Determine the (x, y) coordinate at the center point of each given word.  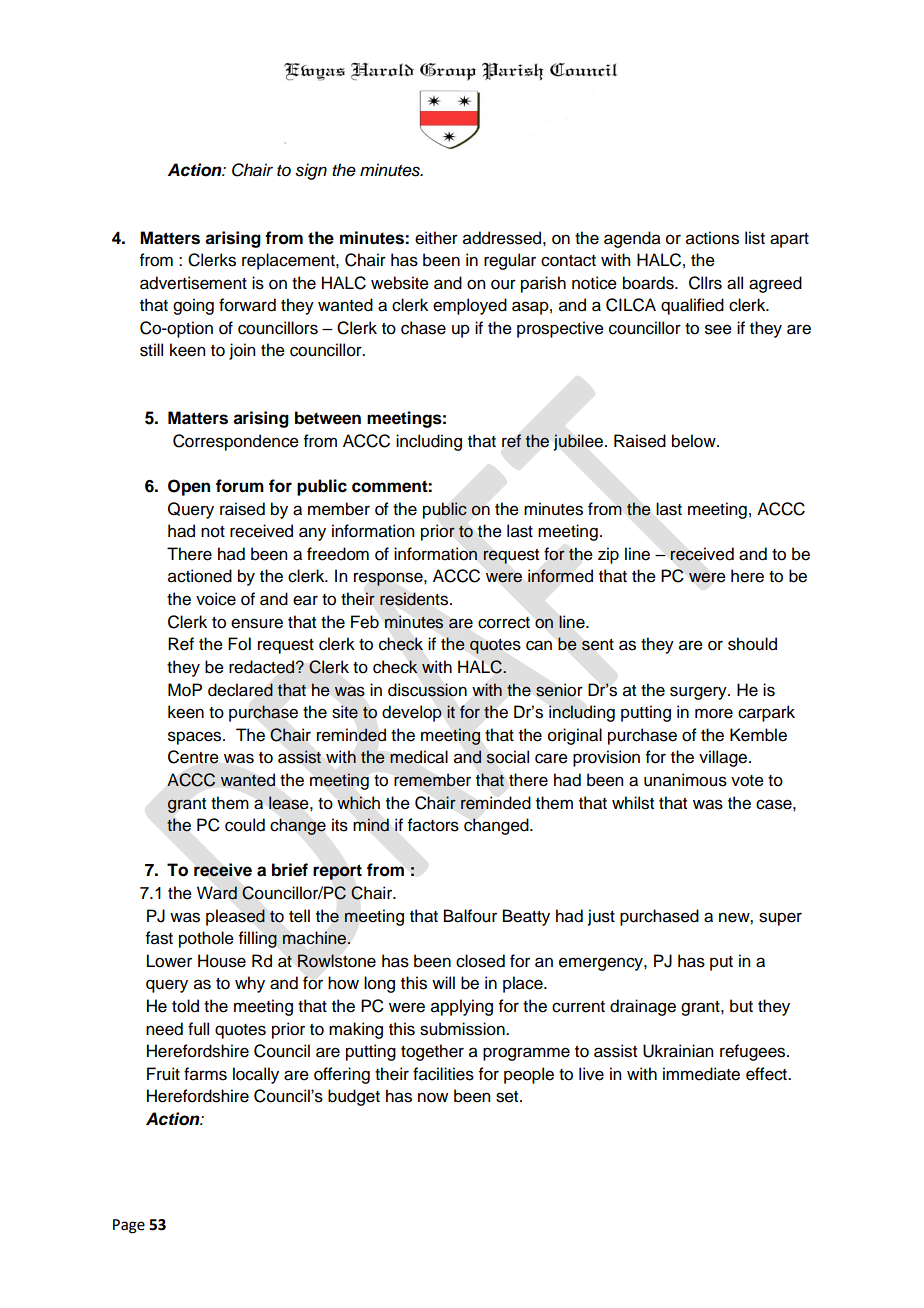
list (755, 238)
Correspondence (236, 442)
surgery (699, 693)
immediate (701, 1074)
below (695, 441)
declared (240, 690)
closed (480, 961)
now (433, 1097)
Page (129, 1226)
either (436, 238)
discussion (427, 690)
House (222, 961)
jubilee (580, 442)
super (780, 919)
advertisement (193, 283)
